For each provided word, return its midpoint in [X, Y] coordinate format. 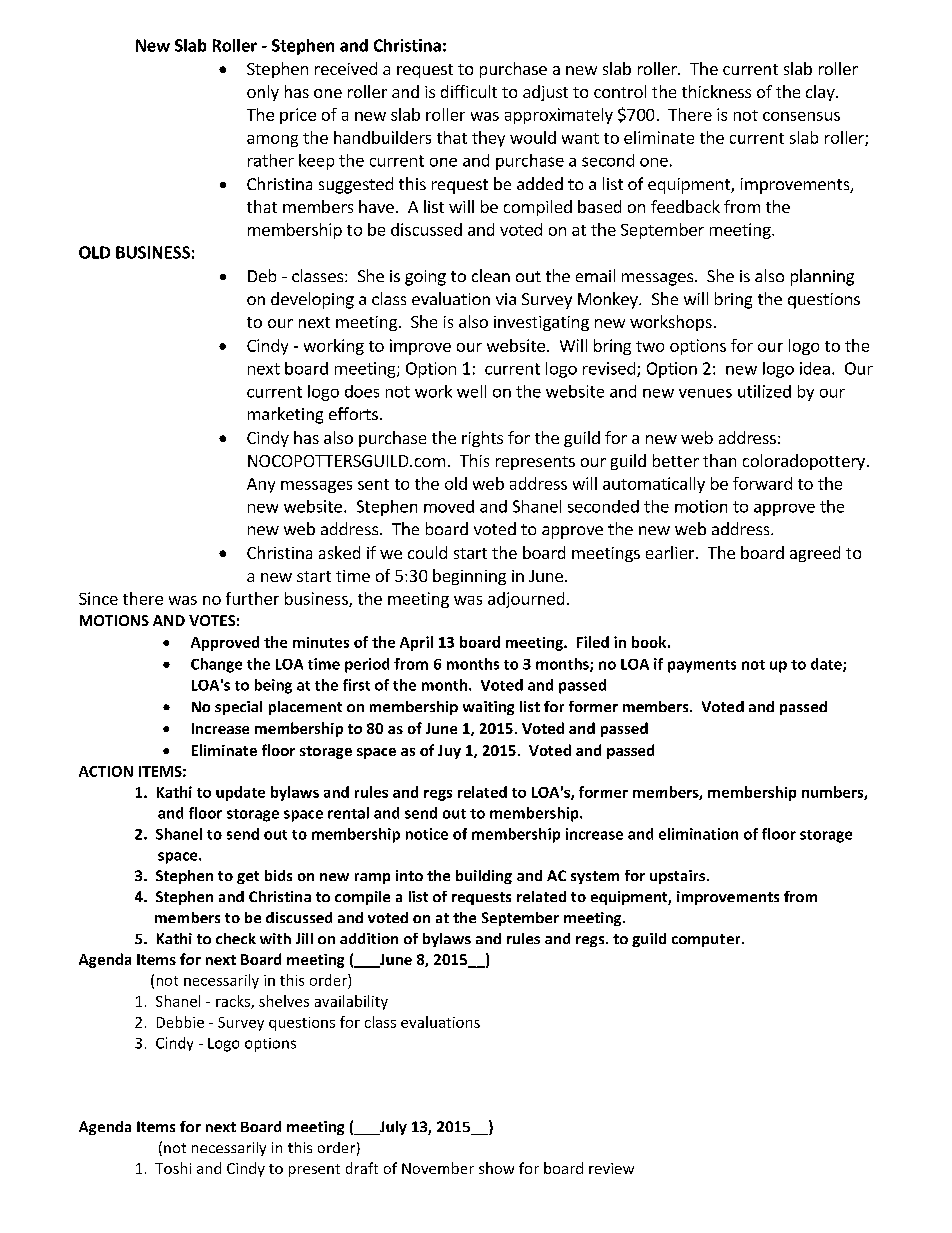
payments [702, 666]
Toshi [173, 1168]
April [416, 643]
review [611, 1168]
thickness [716, 91]
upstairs [677, 877]
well [471, 391]
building [484, 877]
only [263, 93]
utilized [764, 391]
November [438, 1168]
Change [216, 665]
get [248, 877]
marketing [285, 415]
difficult [469, 91]
